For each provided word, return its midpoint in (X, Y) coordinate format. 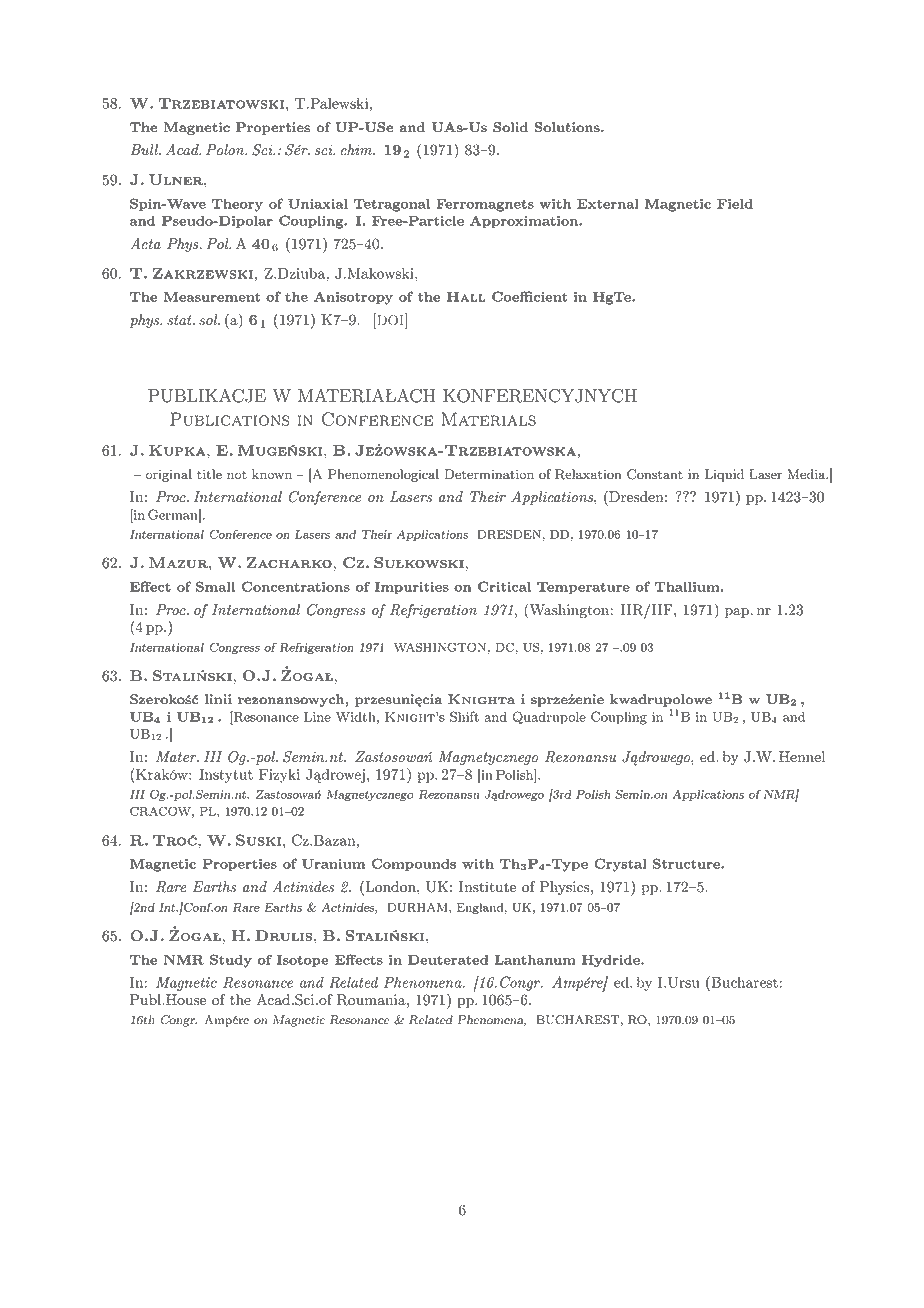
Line (317, 717)
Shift (464, 716)
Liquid (724, 475)
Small (215, 586)
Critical (504, 586)
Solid (510, 127)
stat (180, 320)
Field (735, 203)
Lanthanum (535, 959)
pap (738, 613)
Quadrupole (549, 718)
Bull (145, 149)
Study (231, 961)
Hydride (612, 961)
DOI (390, 319)
